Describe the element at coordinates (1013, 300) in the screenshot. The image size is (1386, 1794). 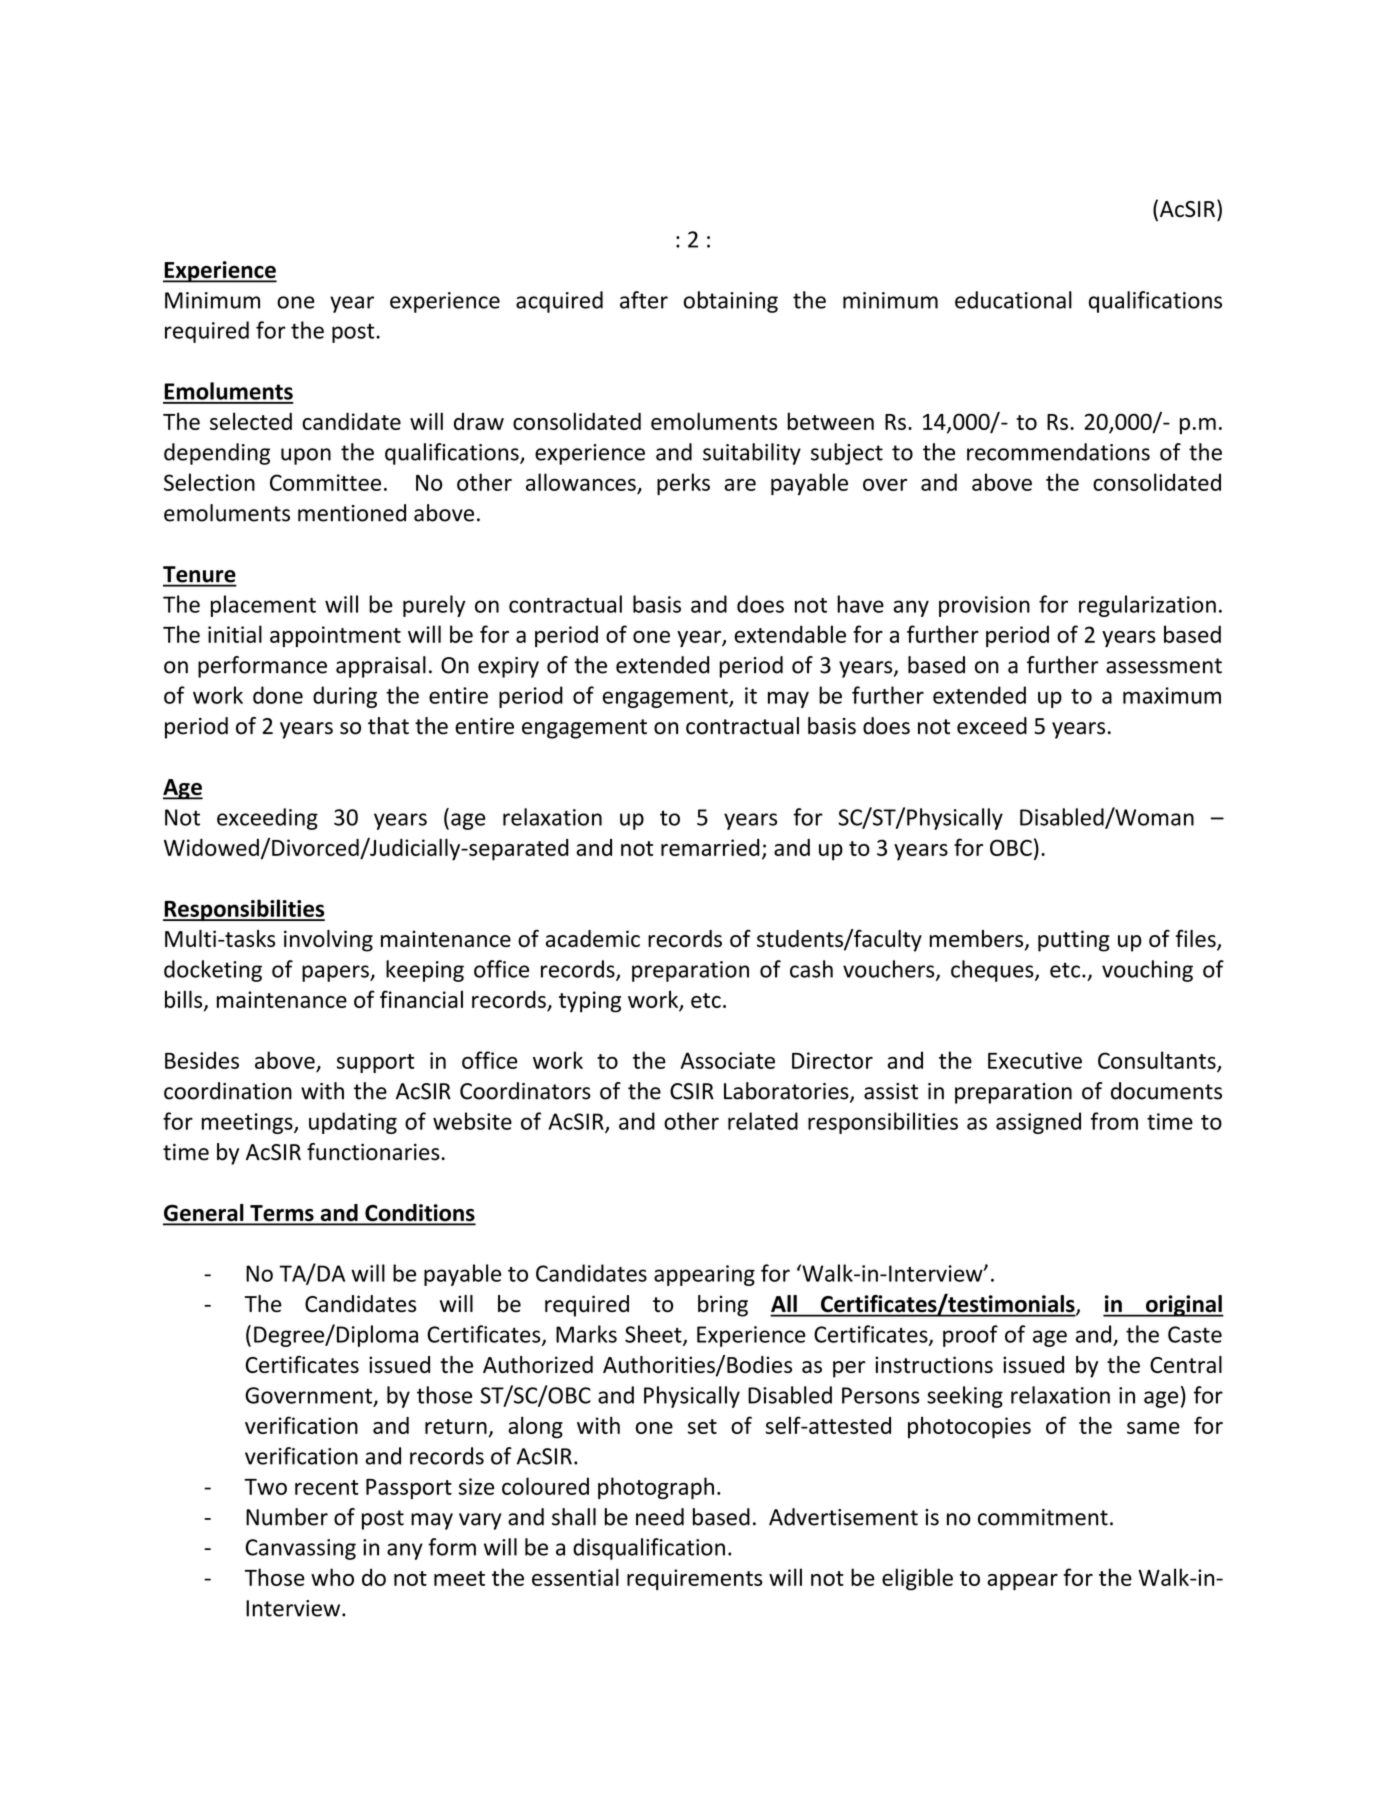
I see `educational` at that location.
